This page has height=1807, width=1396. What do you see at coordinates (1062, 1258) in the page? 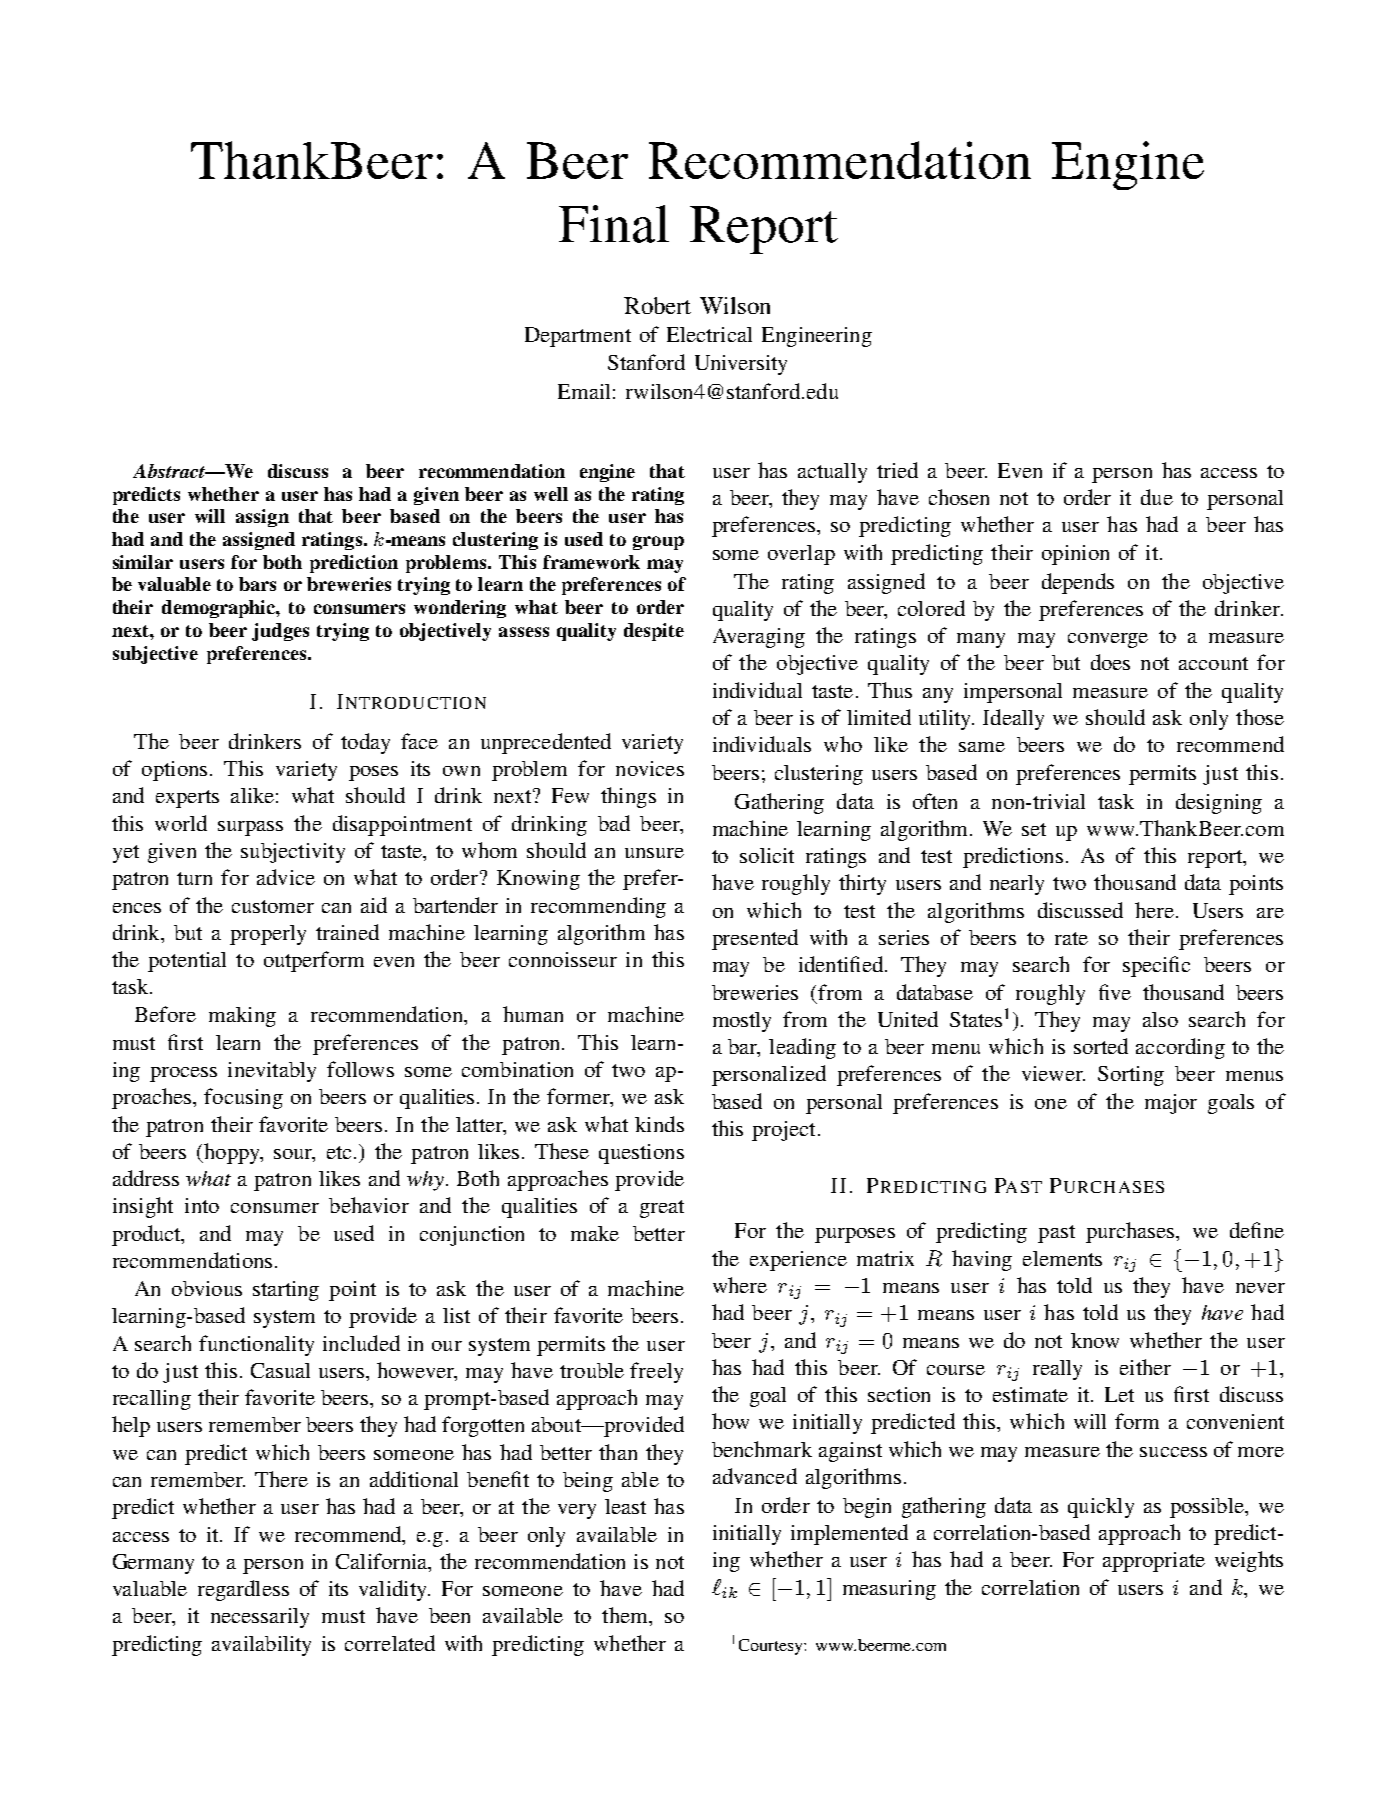
I see `elements` at bounding box center [1062, 1258].
